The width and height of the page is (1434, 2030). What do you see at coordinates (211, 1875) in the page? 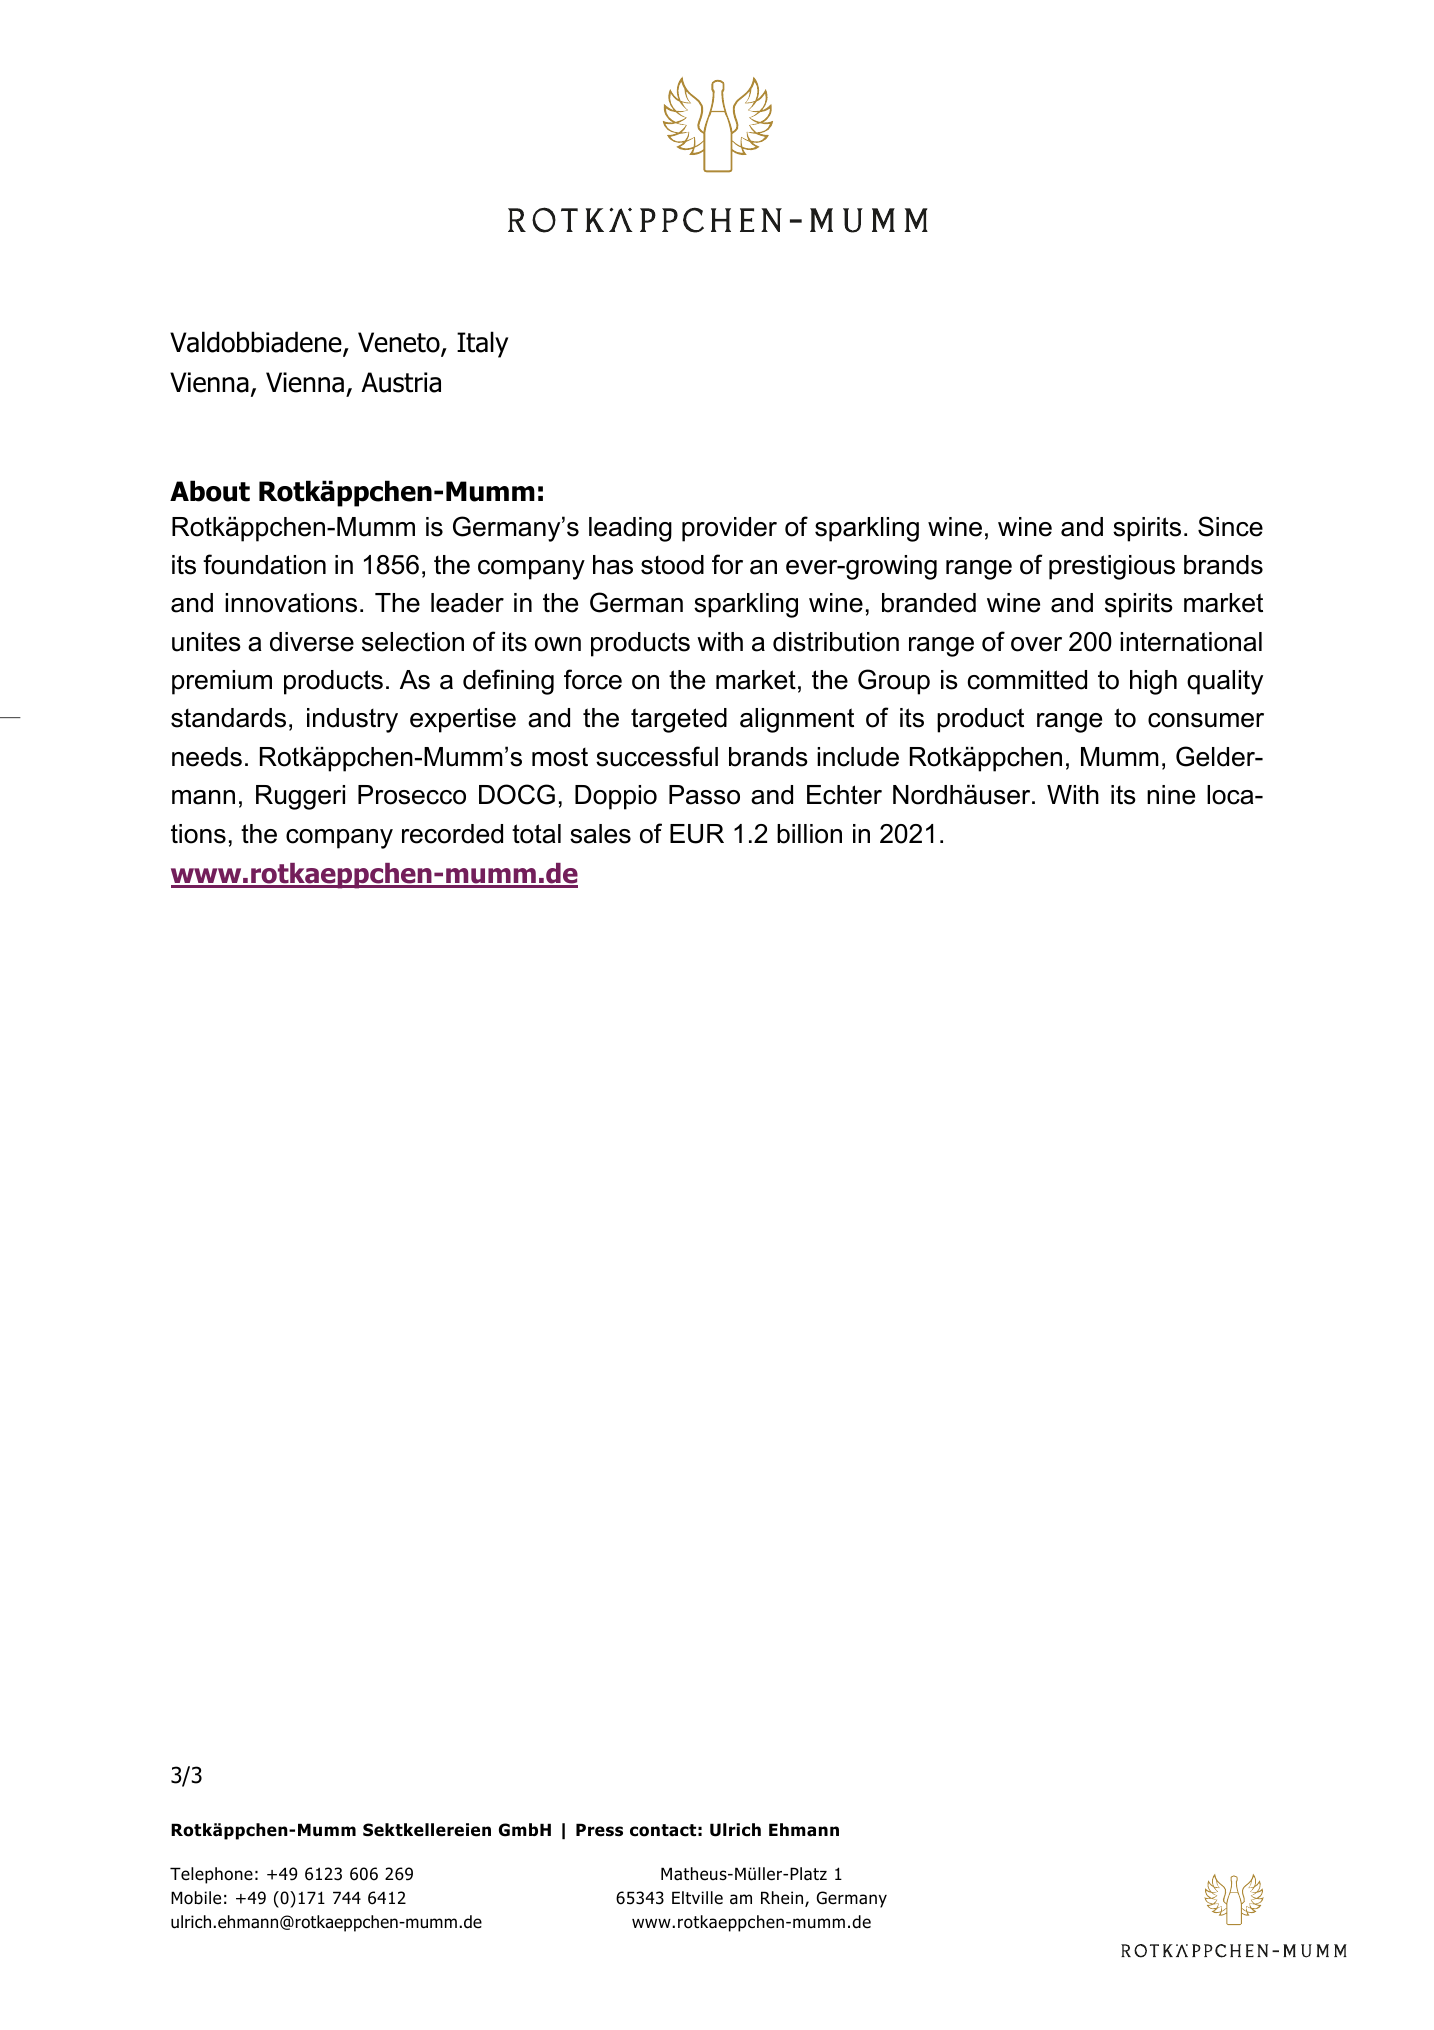
I see `Telephone` at bounding box center [211, 1875].
